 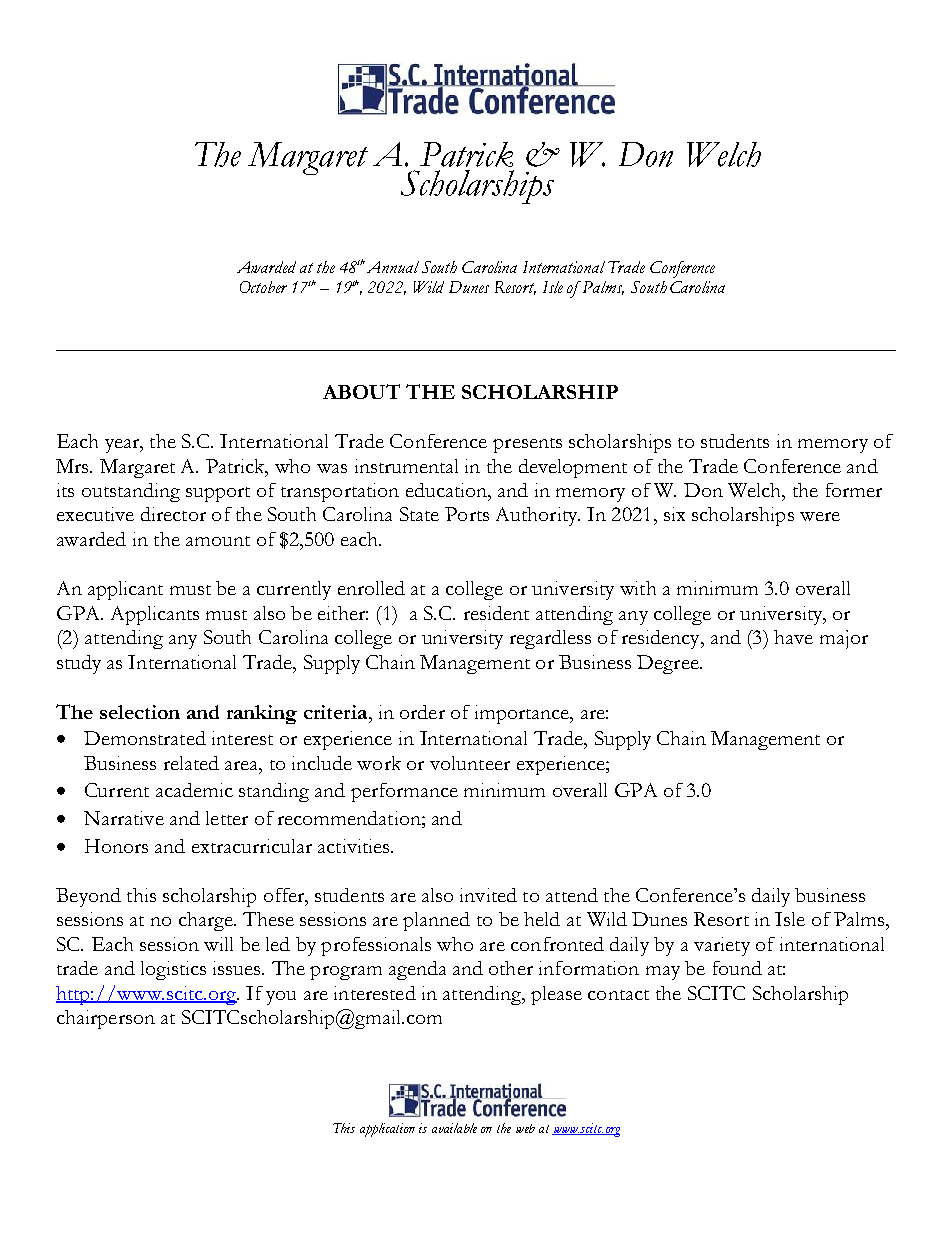 What do you see at coordinates (106, 1019) in the image?
I see `chairperson` at bounding box center [106, 1019].
